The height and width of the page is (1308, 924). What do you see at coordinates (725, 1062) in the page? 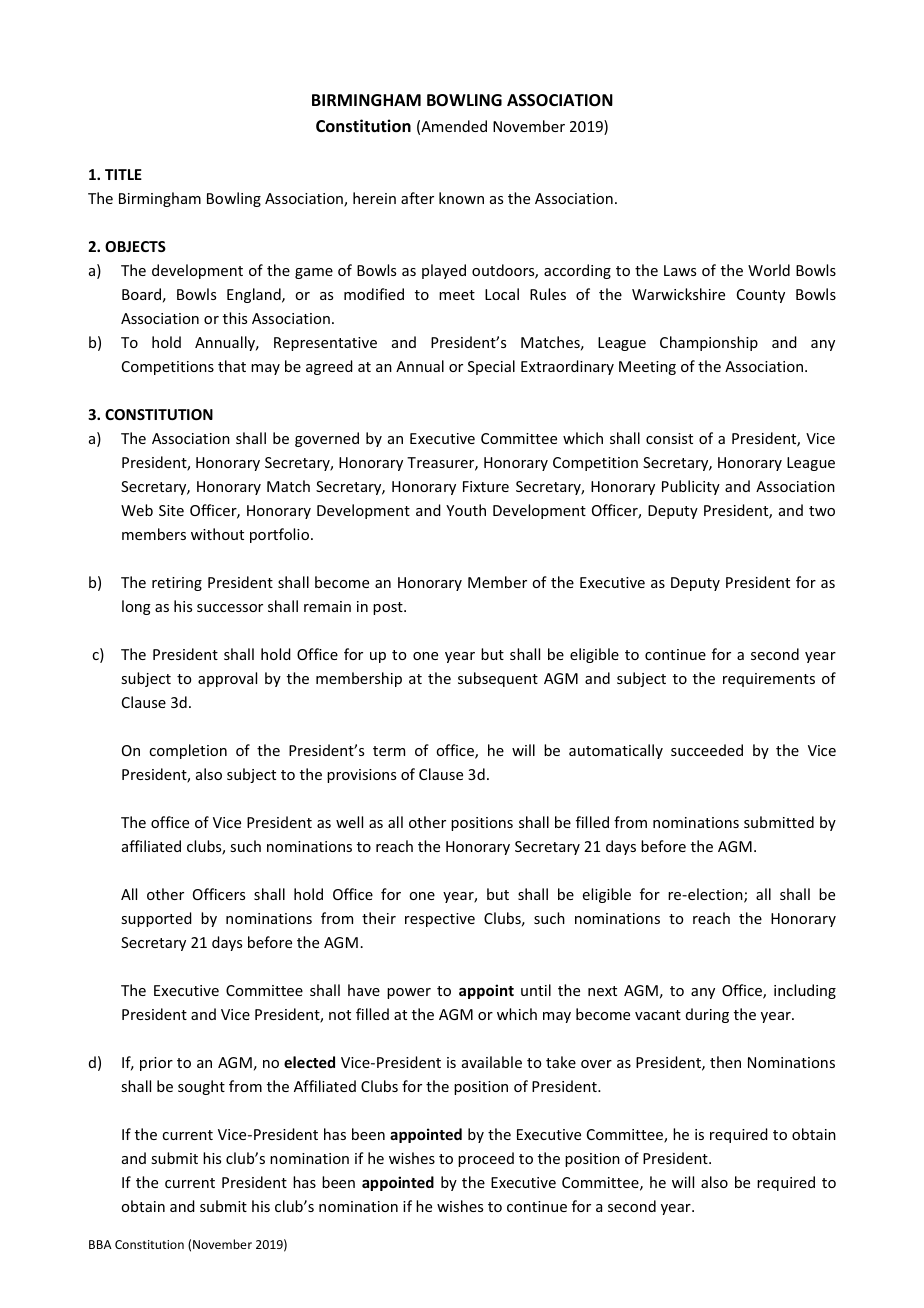
I see `then` at bounding box center [725, 1062].
